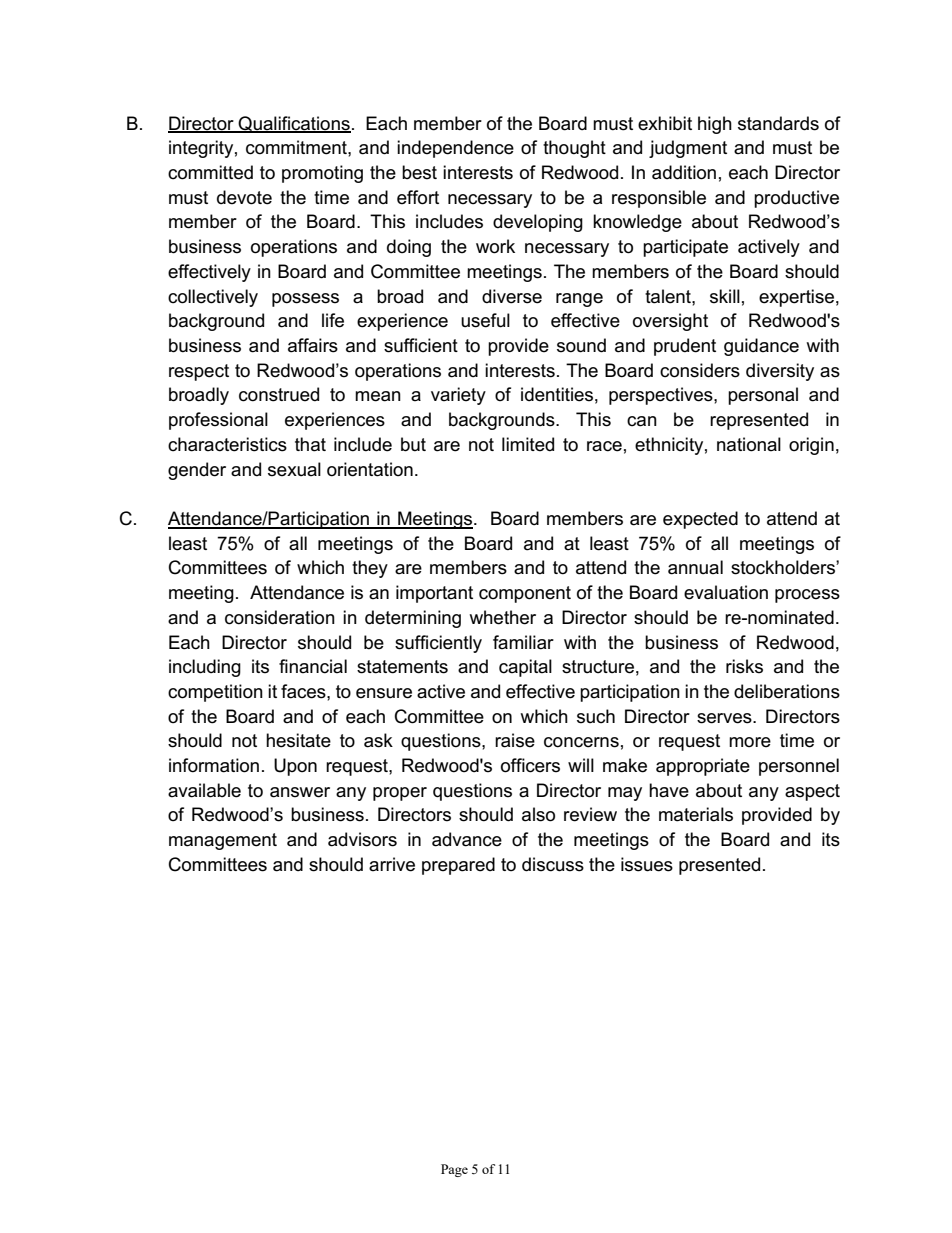 Image resolution: width=952 pixels, height=1233 pixels. I want to click on high, so click(715, 125).
